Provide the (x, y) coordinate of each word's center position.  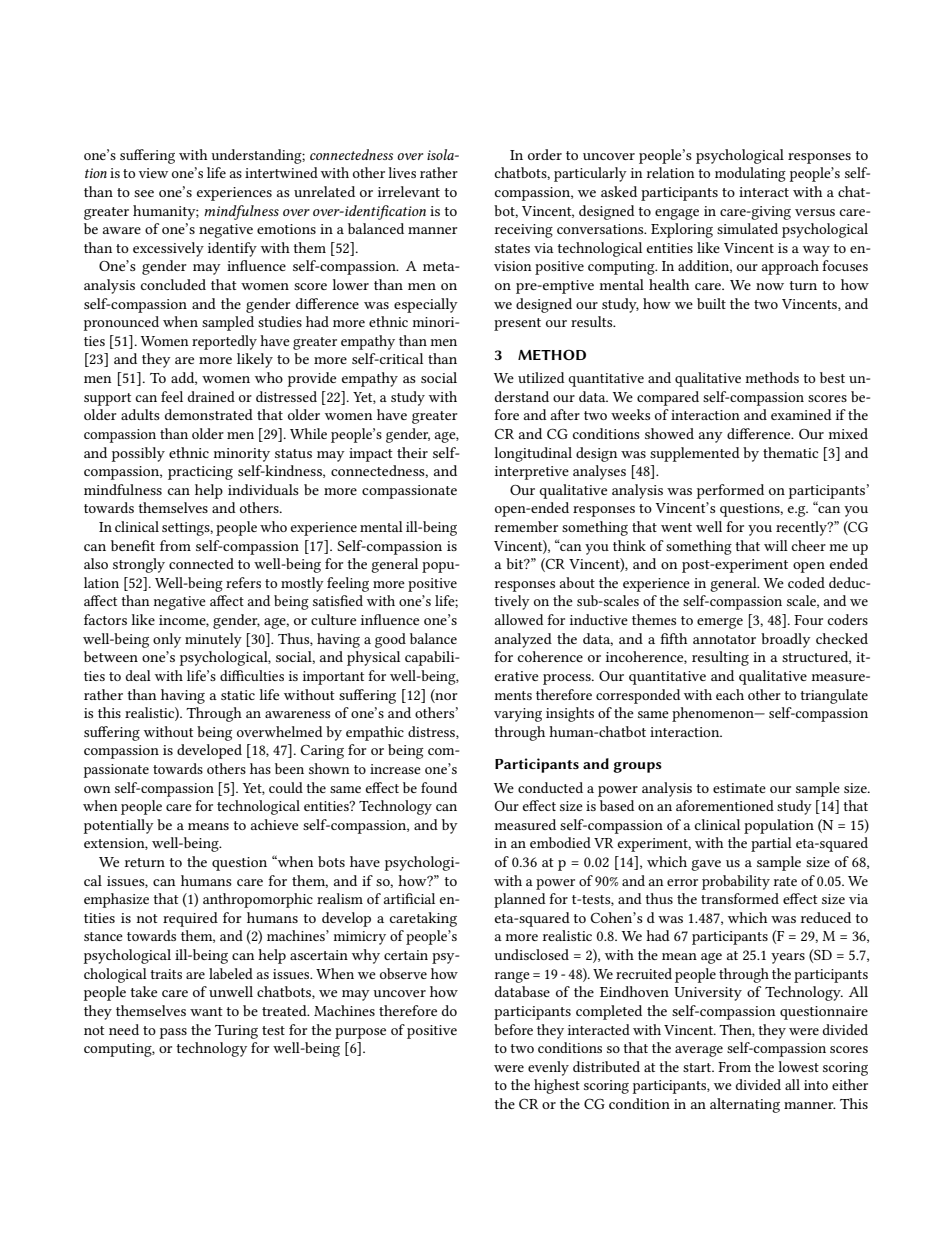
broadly (786, 640)
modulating (750, 174)
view (153, 173)
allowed (519, 619)
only (167, 640)
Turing (236, 1032)
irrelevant (409, 191)
